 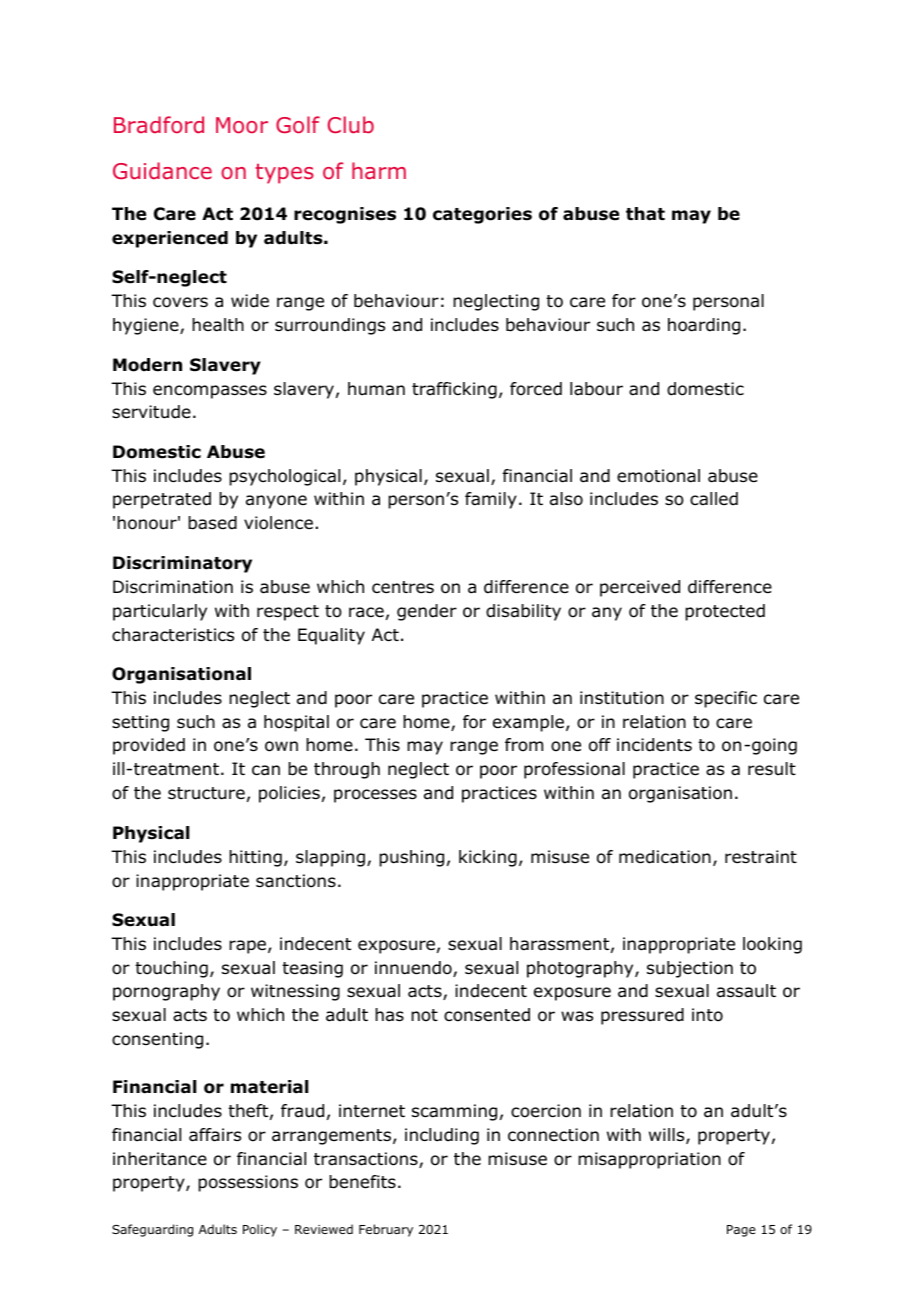 What do you see at coordinates (665, 857) in the screenshot?
I see `medication` at bounding box center [665, 857].
